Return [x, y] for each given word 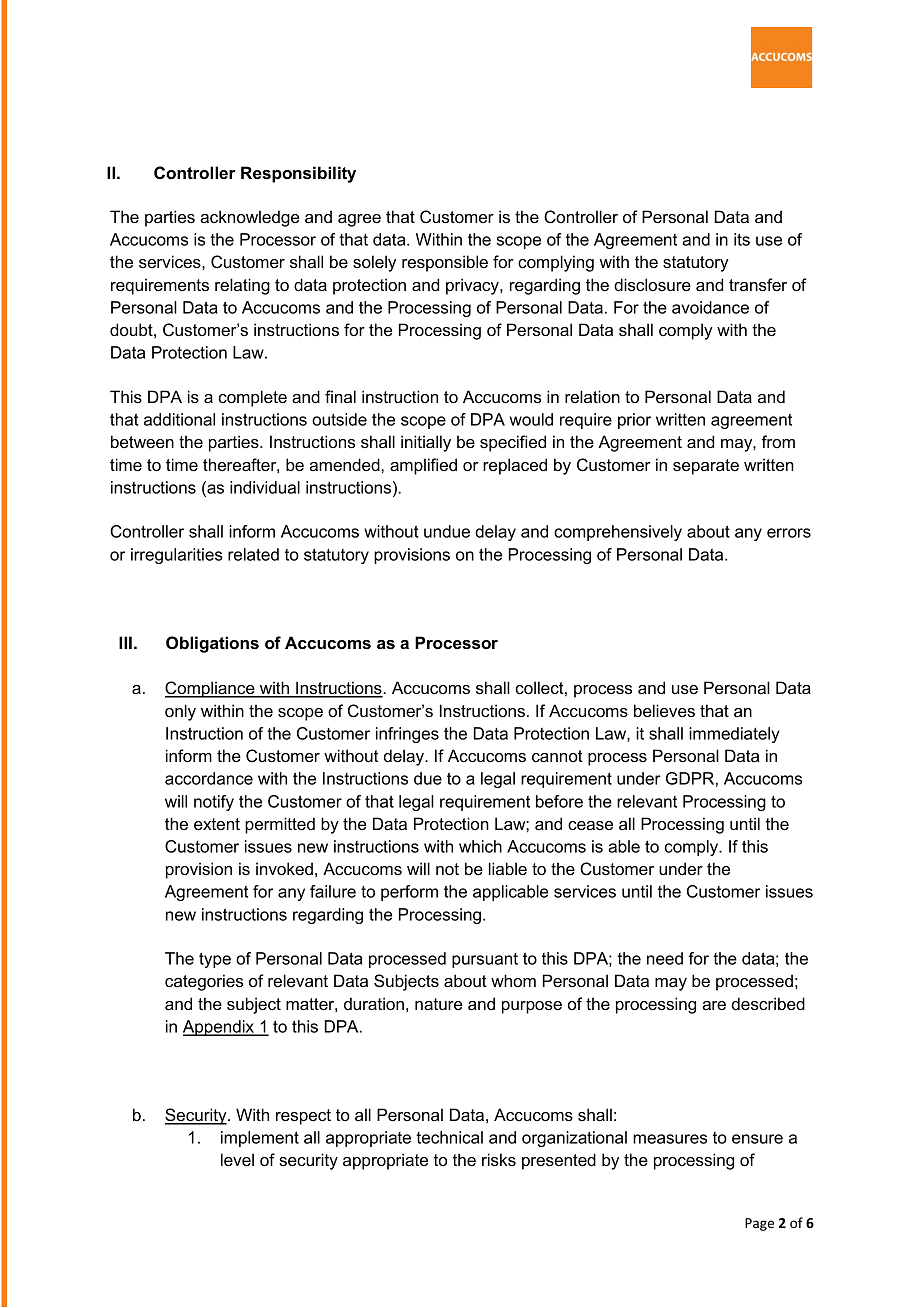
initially [426, 443]
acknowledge [249, 218]
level [237, 1159]
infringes [407, 735]
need [665, 958]
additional [179, 419]
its [742, 239]
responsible [445, 263]
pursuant [485, 960]
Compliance [211, 689]
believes [664, 710]
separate [706, 467]
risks [499, 1159]
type [215, 960]
